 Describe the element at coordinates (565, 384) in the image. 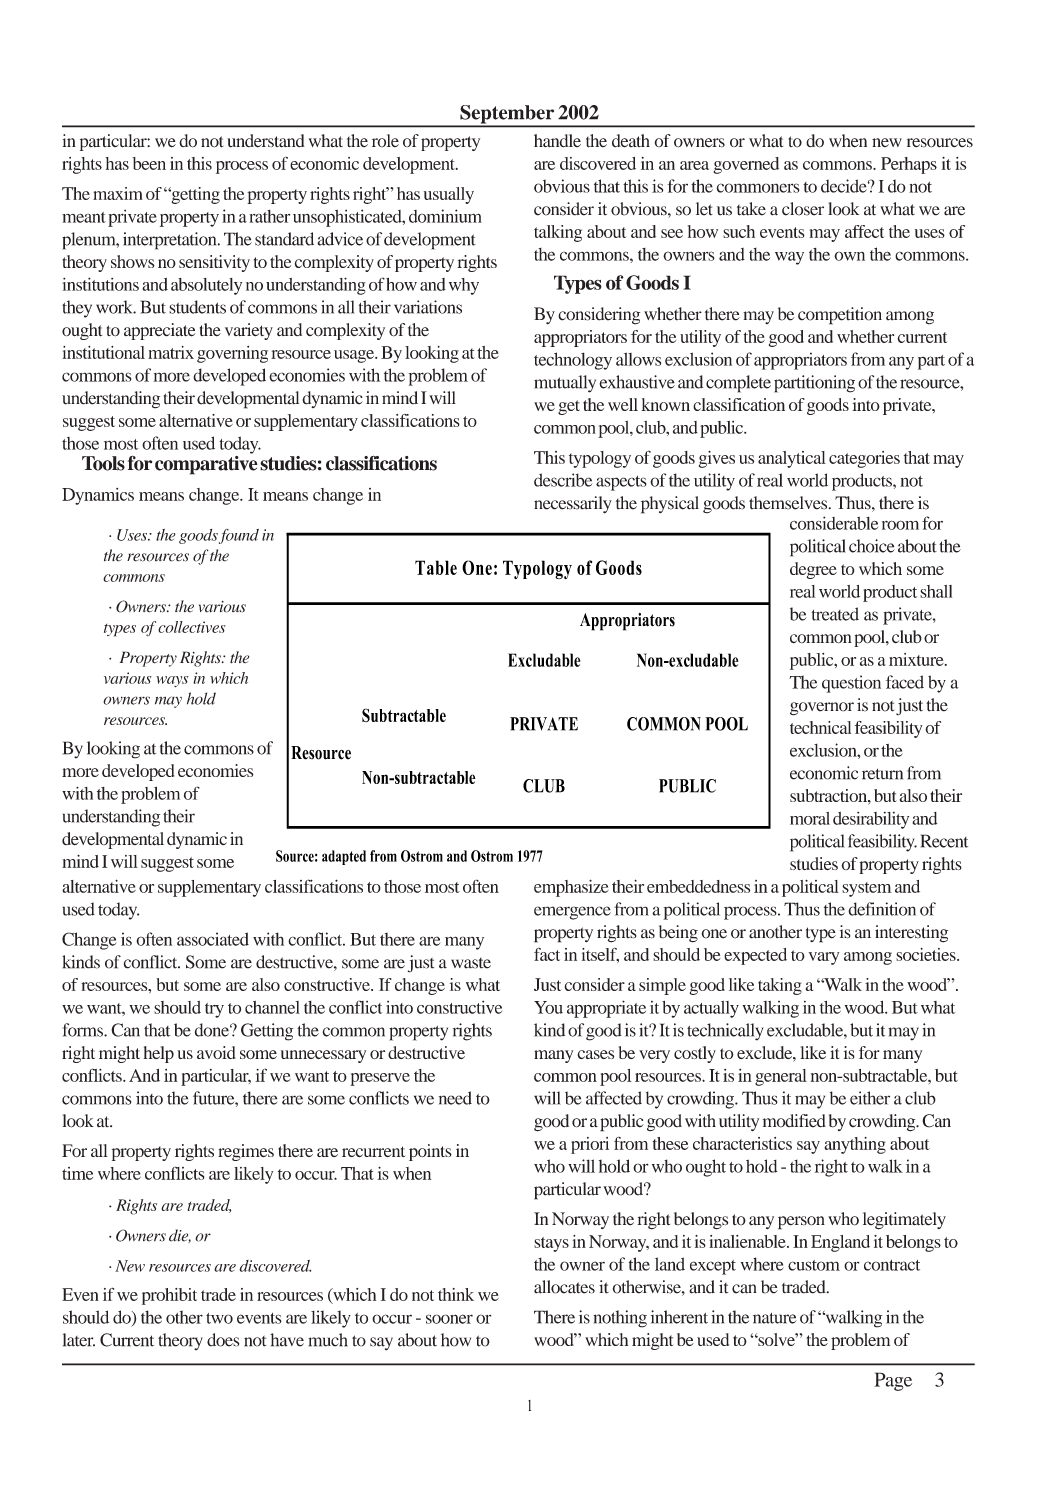

I see `mutually` at that location.
